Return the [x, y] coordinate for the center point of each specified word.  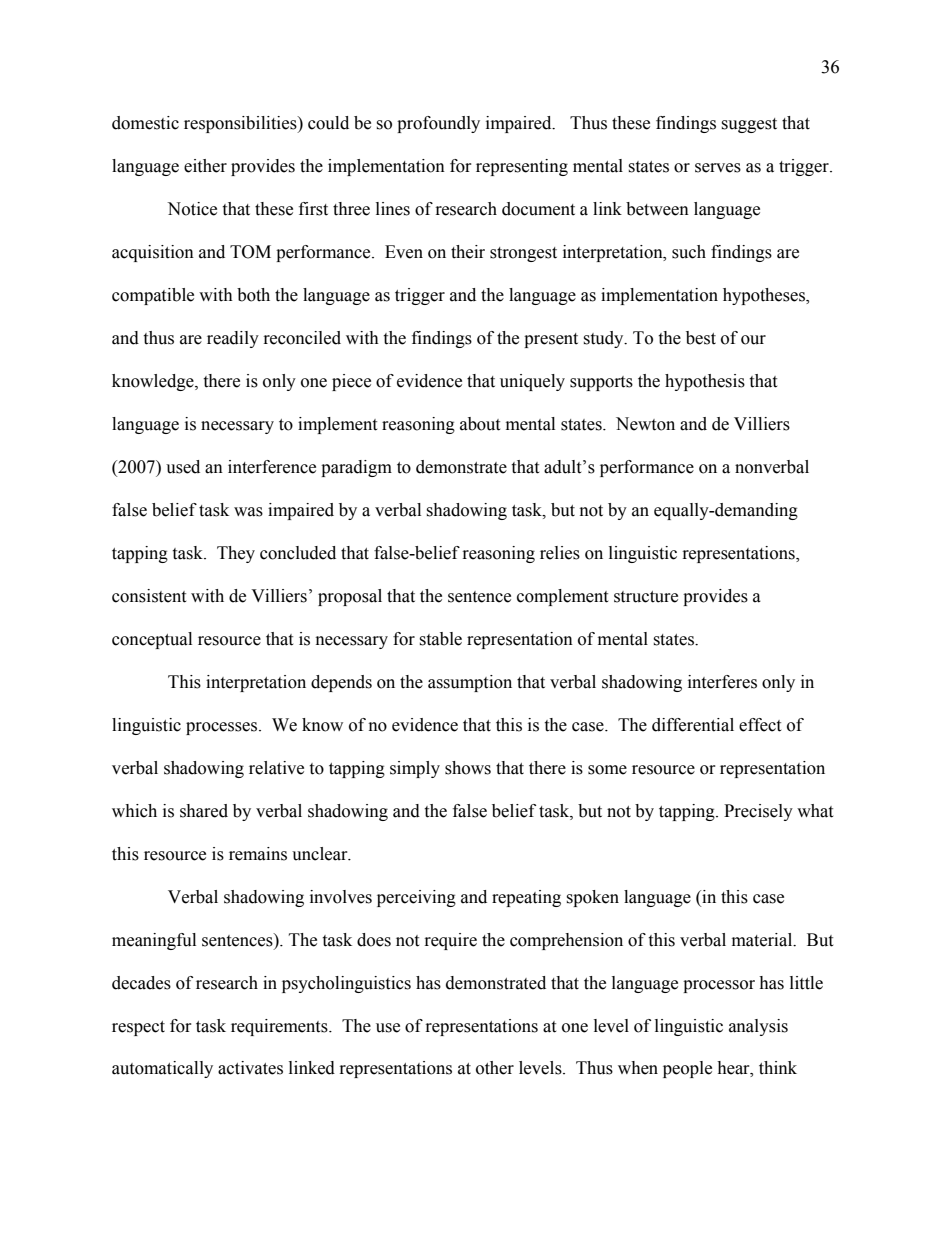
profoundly [438, 124]
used [183, 467]
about [480, 424]
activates [250, 1068]
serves [718, 168]
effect [760, 725]
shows [468, 768]
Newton [645, 424]
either [205, 166]
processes [223, 728]
